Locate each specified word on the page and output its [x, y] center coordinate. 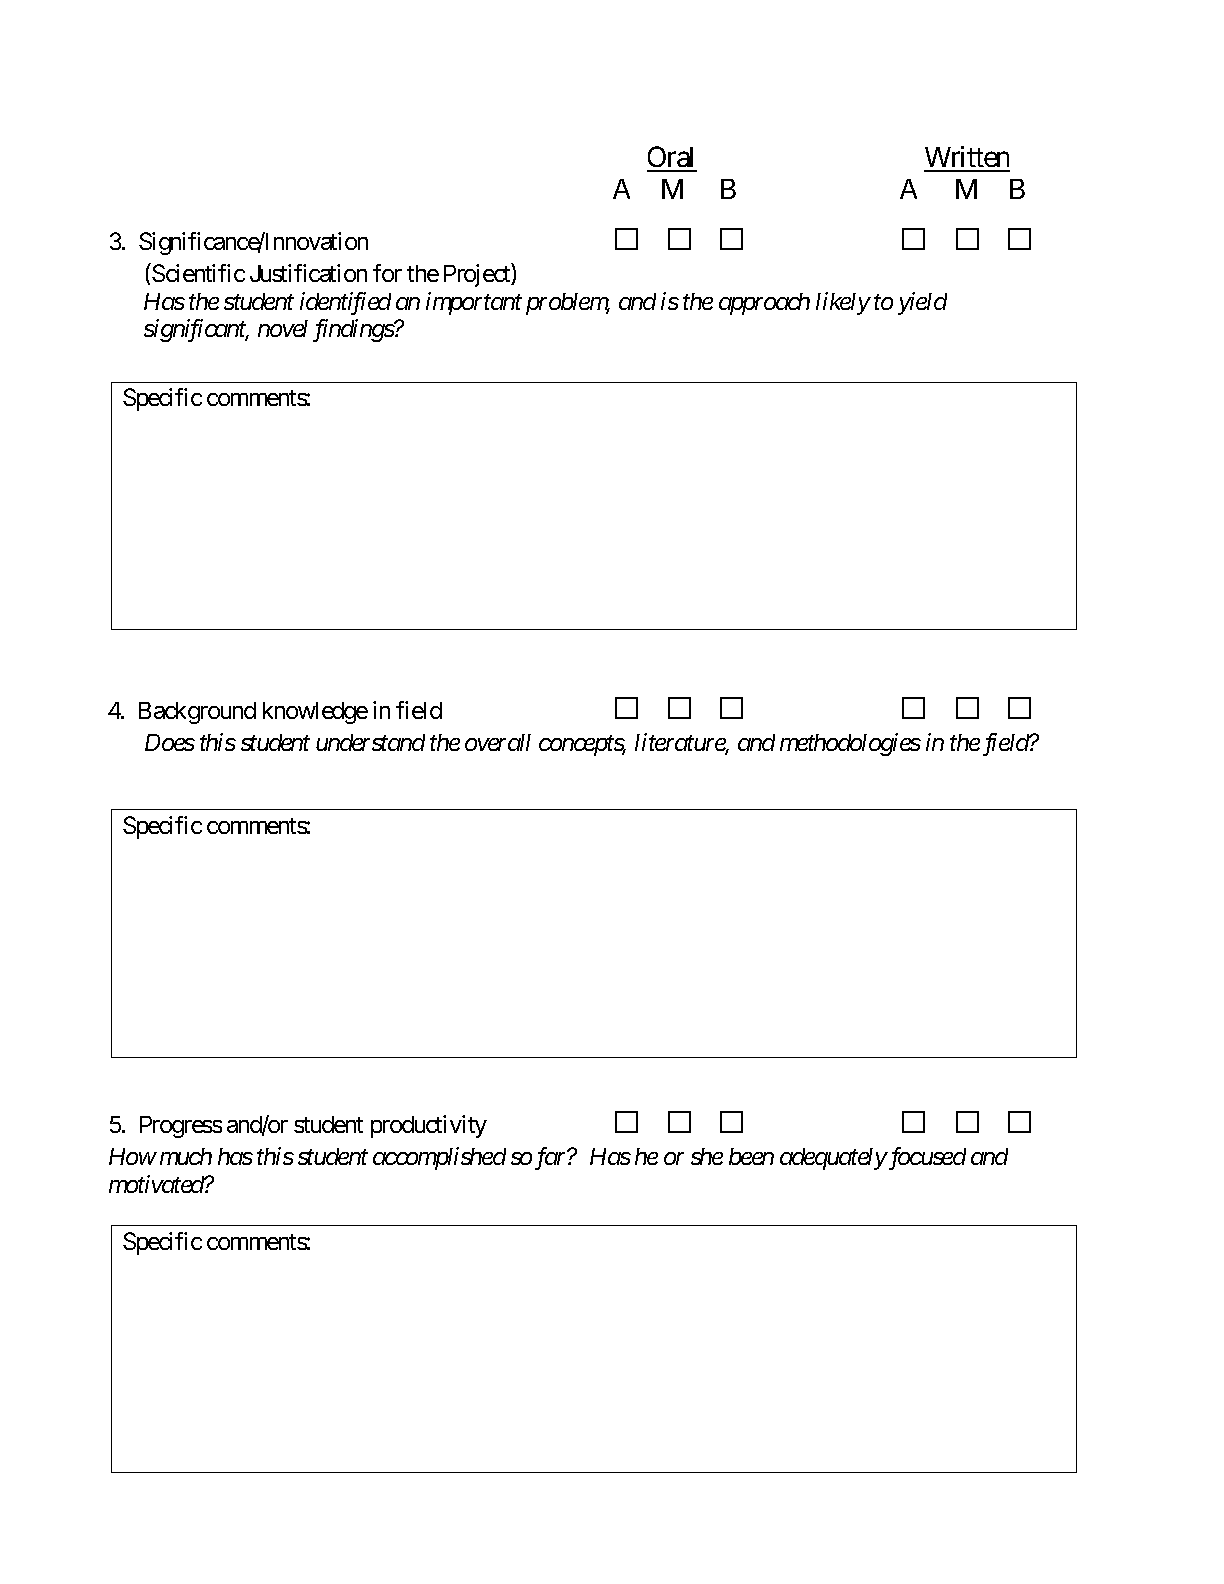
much [186, 1156]
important [474, 303]
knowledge [315, 713]
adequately [833, 1159]
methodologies [850, 744]
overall [498, 742]
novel [283, 328]
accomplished [439, 1158]
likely [843, 303]
